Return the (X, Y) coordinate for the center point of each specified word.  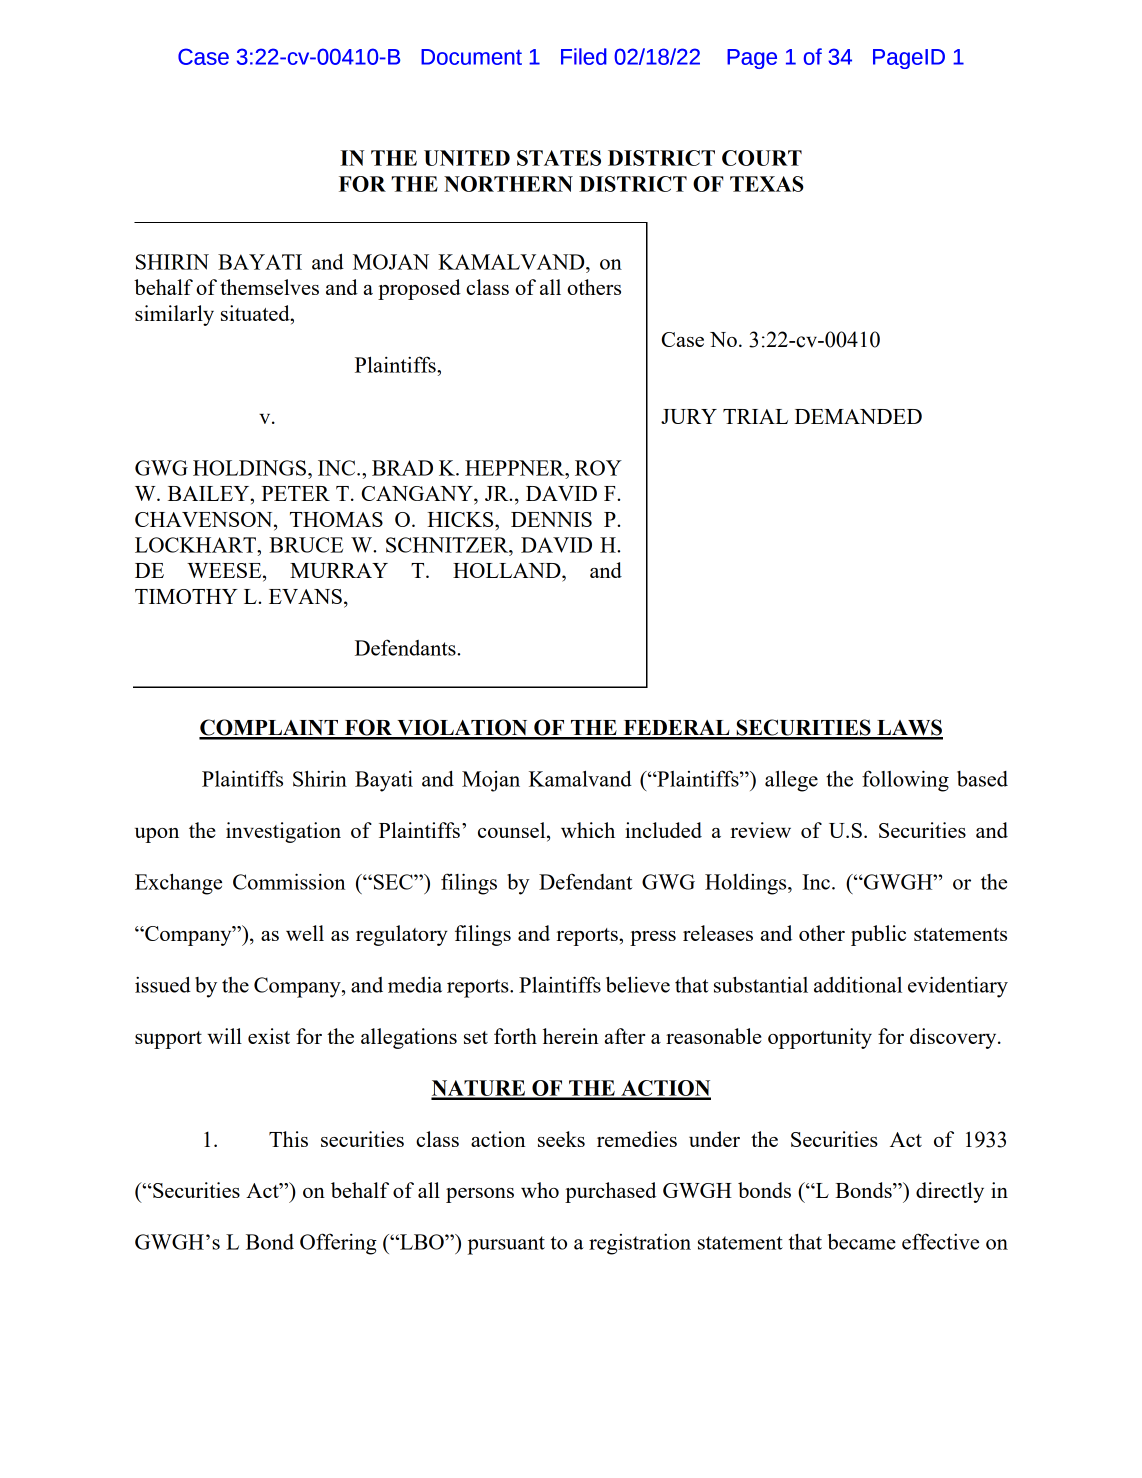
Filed (584, 56)
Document (471, 57)
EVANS (305, 596)
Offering (338, 1244)
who (540, 1190)
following (905, 781)
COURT (762, 158)
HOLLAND (508, 570)
